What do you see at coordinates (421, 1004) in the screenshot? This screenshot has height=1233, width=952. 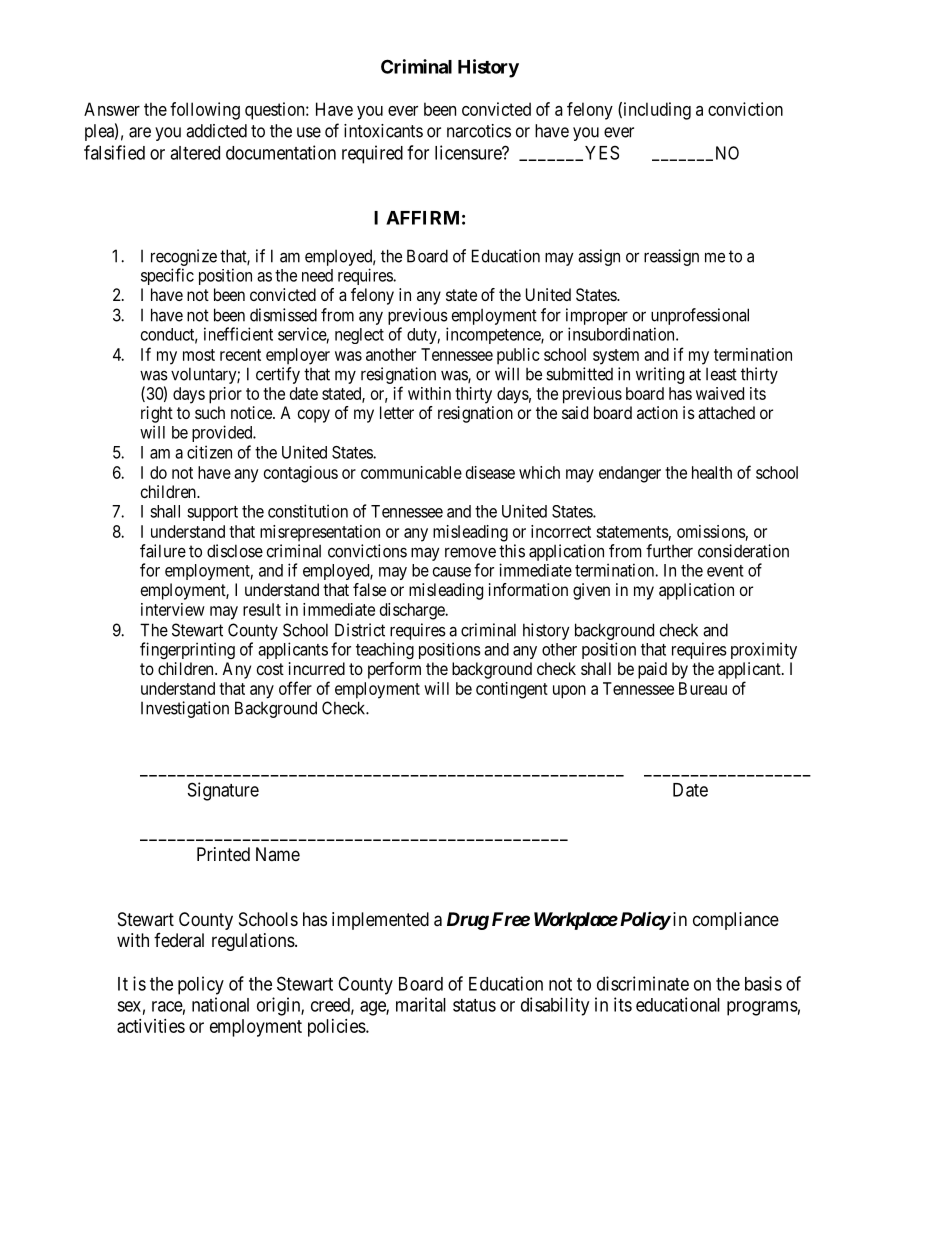 I see `marital` at bounding box center [421, 1004].
